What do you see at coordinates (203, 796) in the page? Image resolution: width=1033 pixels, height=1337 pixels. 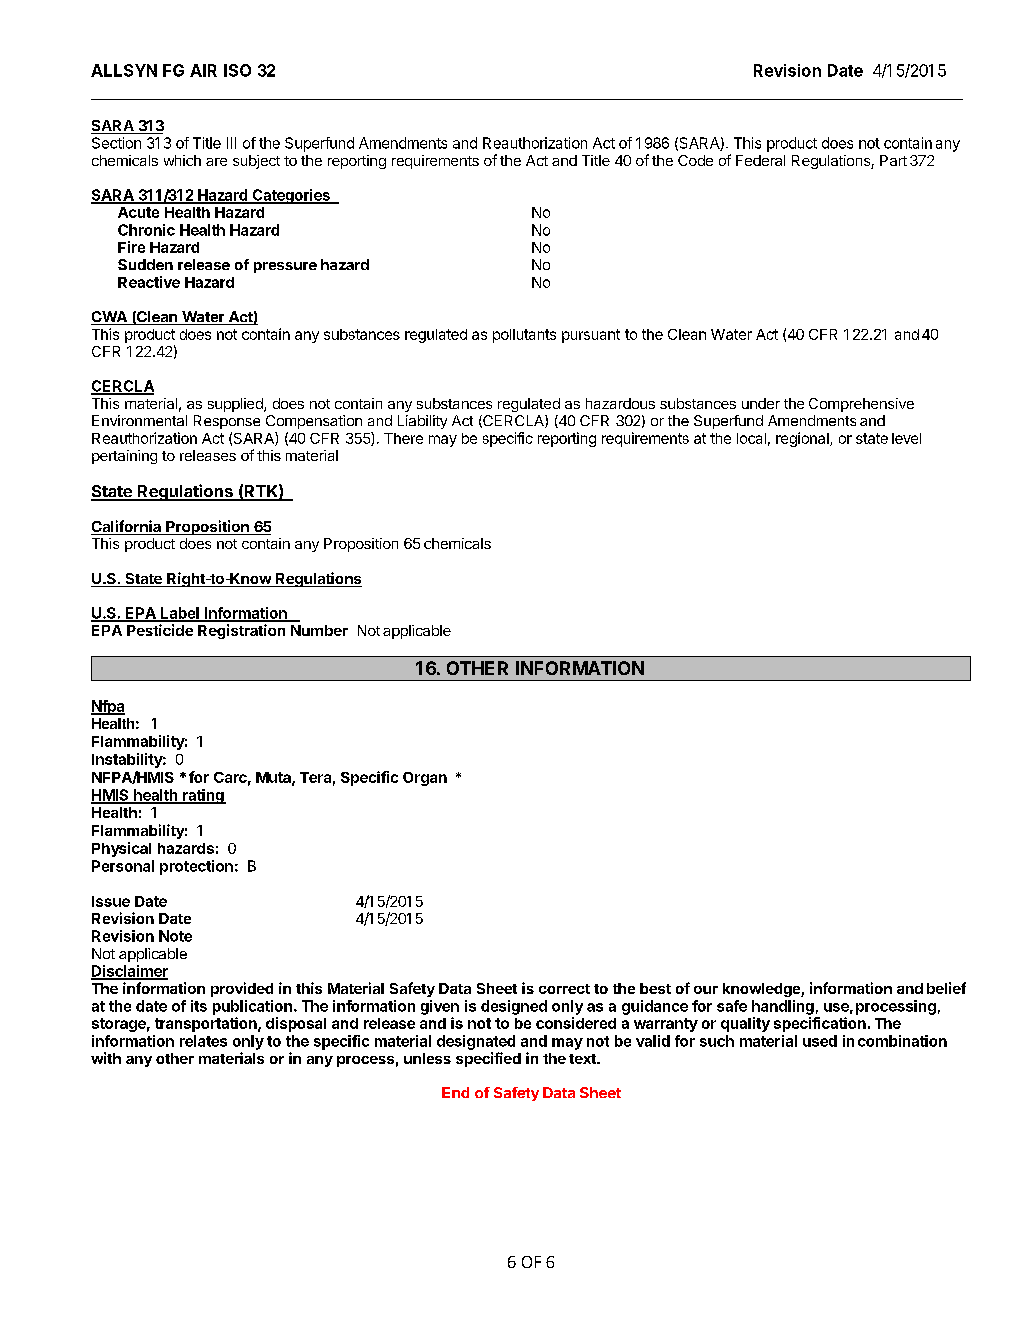 I see `rating` at bounding box center [203, 796].
